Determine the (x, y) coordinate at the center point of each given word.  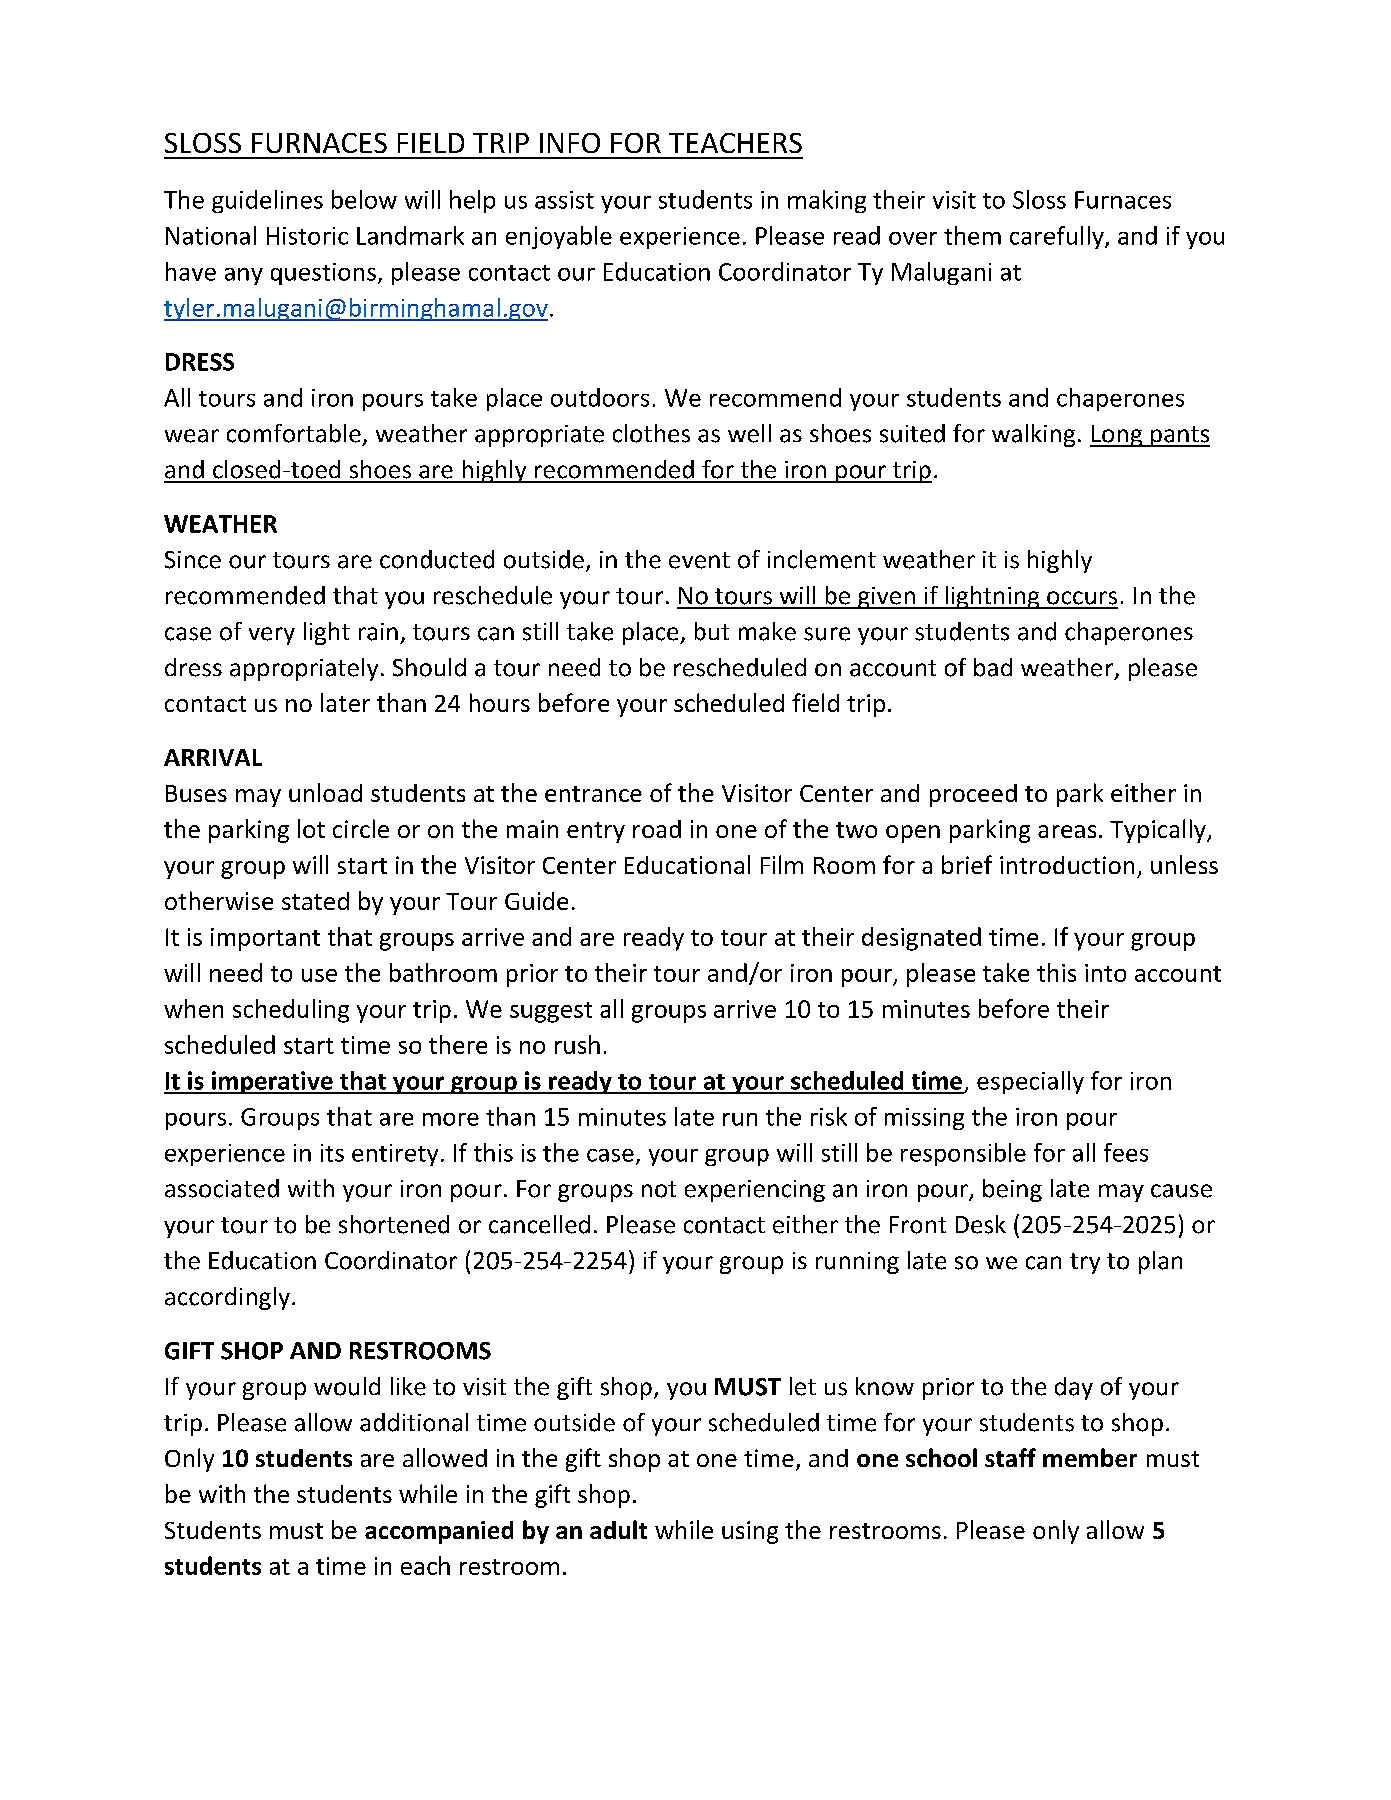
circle (361, 828)
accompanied (439, 1532)
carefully (1058, 237)
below (364, 199)
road (657, 829)
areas (1067, 831)
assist (564, 200)
